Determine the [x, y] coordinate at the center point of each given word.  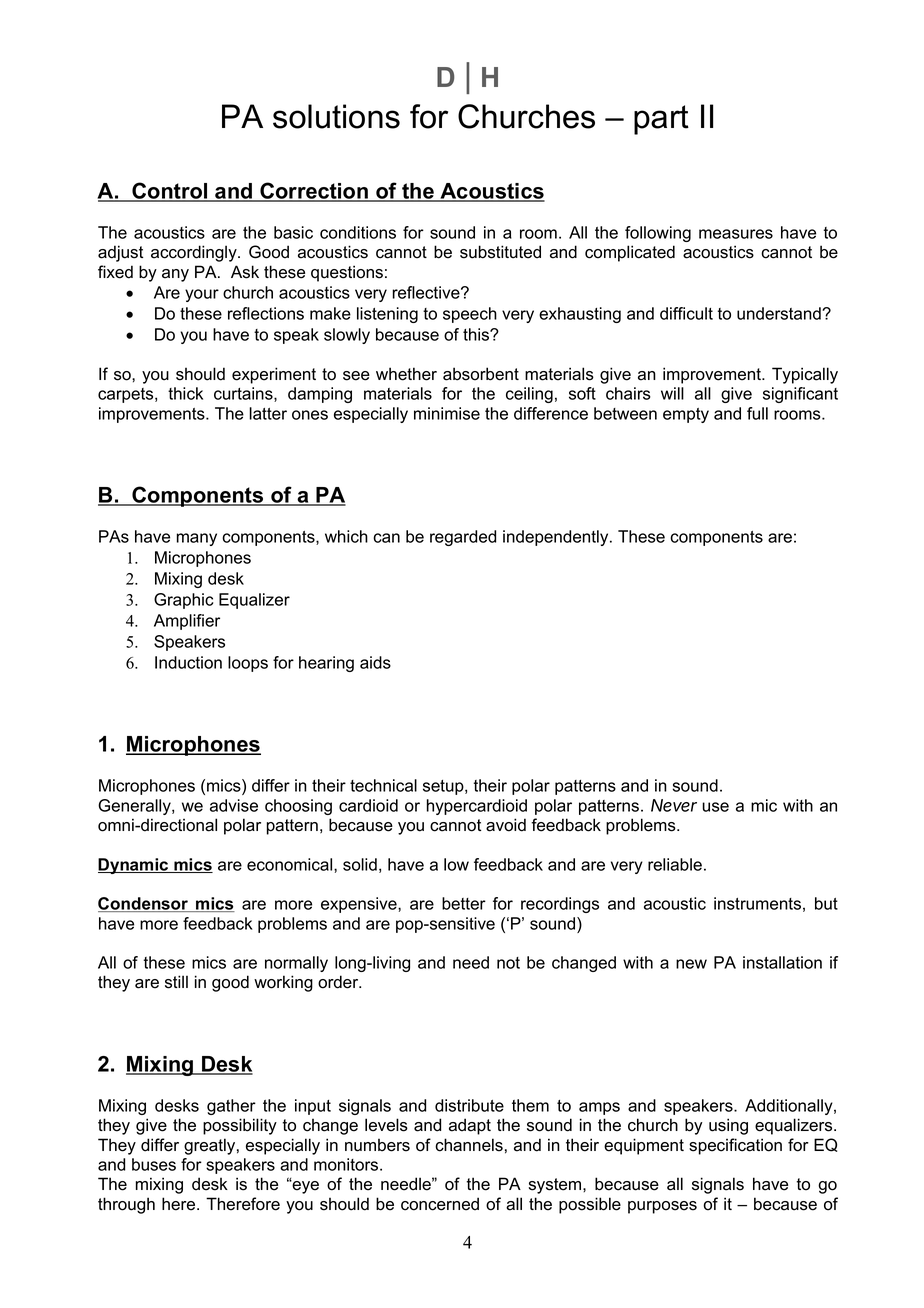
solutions [336, 116]
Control [170, 191]
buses [154, 1164]
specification [735, 1146]
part [661, 120]
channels [469, 1145]
